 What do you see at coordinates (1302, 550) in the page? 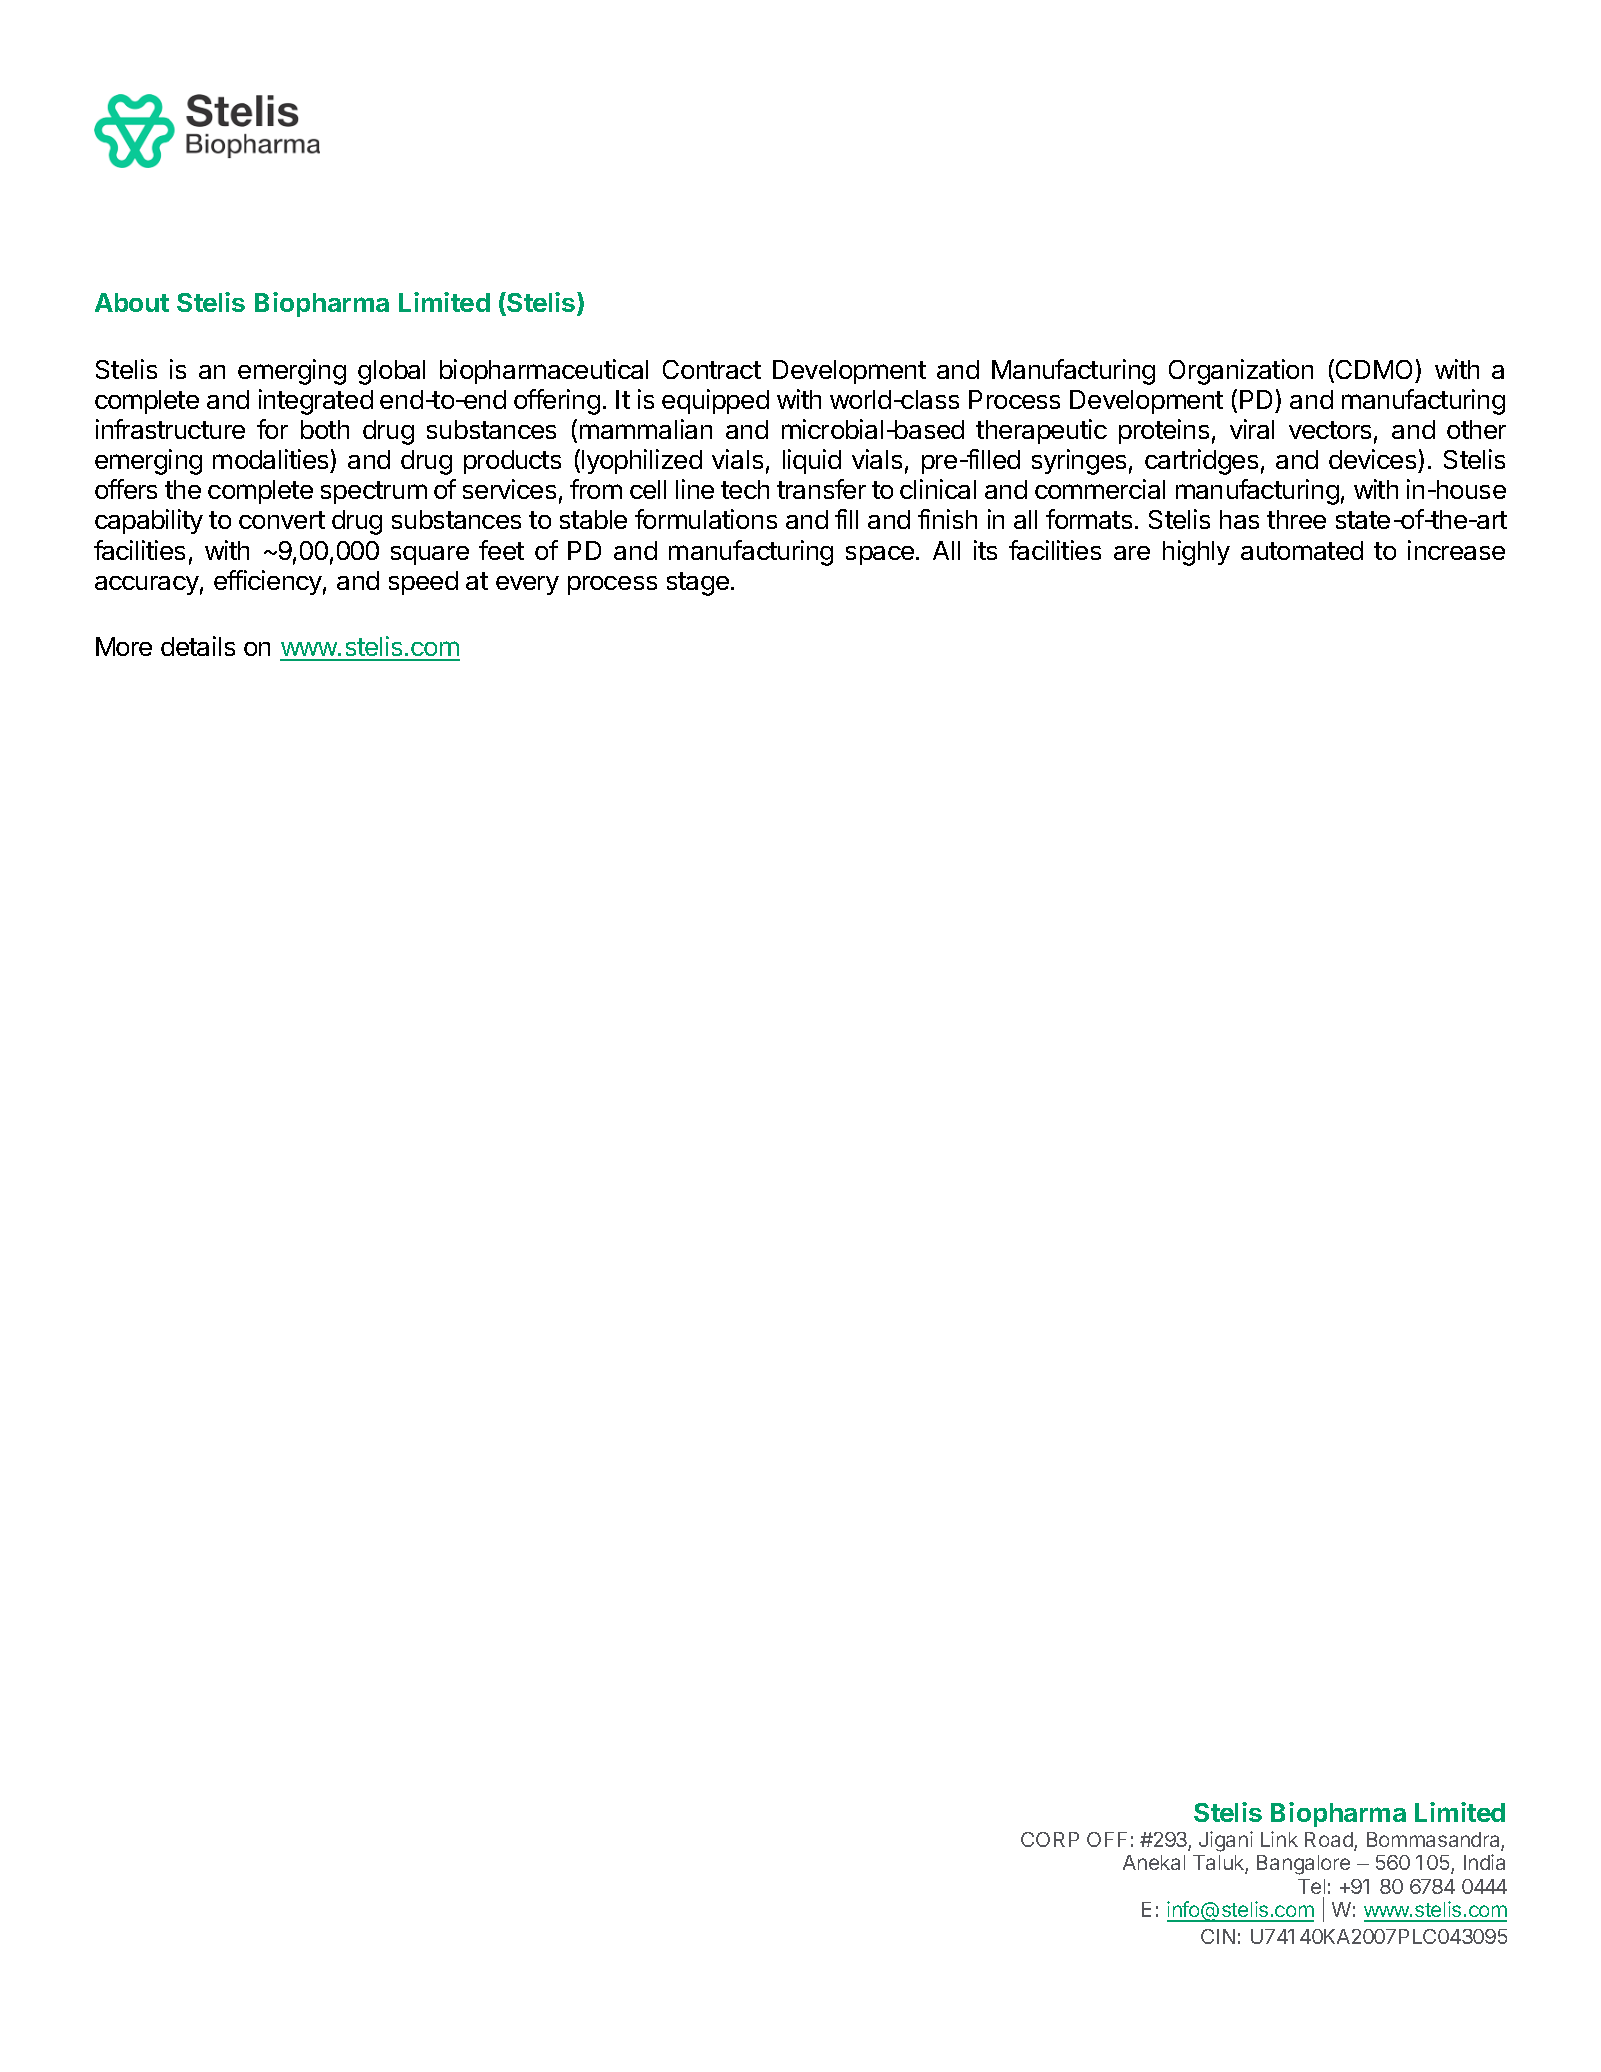
I see `automated` at bounding box center [1302, 550].
